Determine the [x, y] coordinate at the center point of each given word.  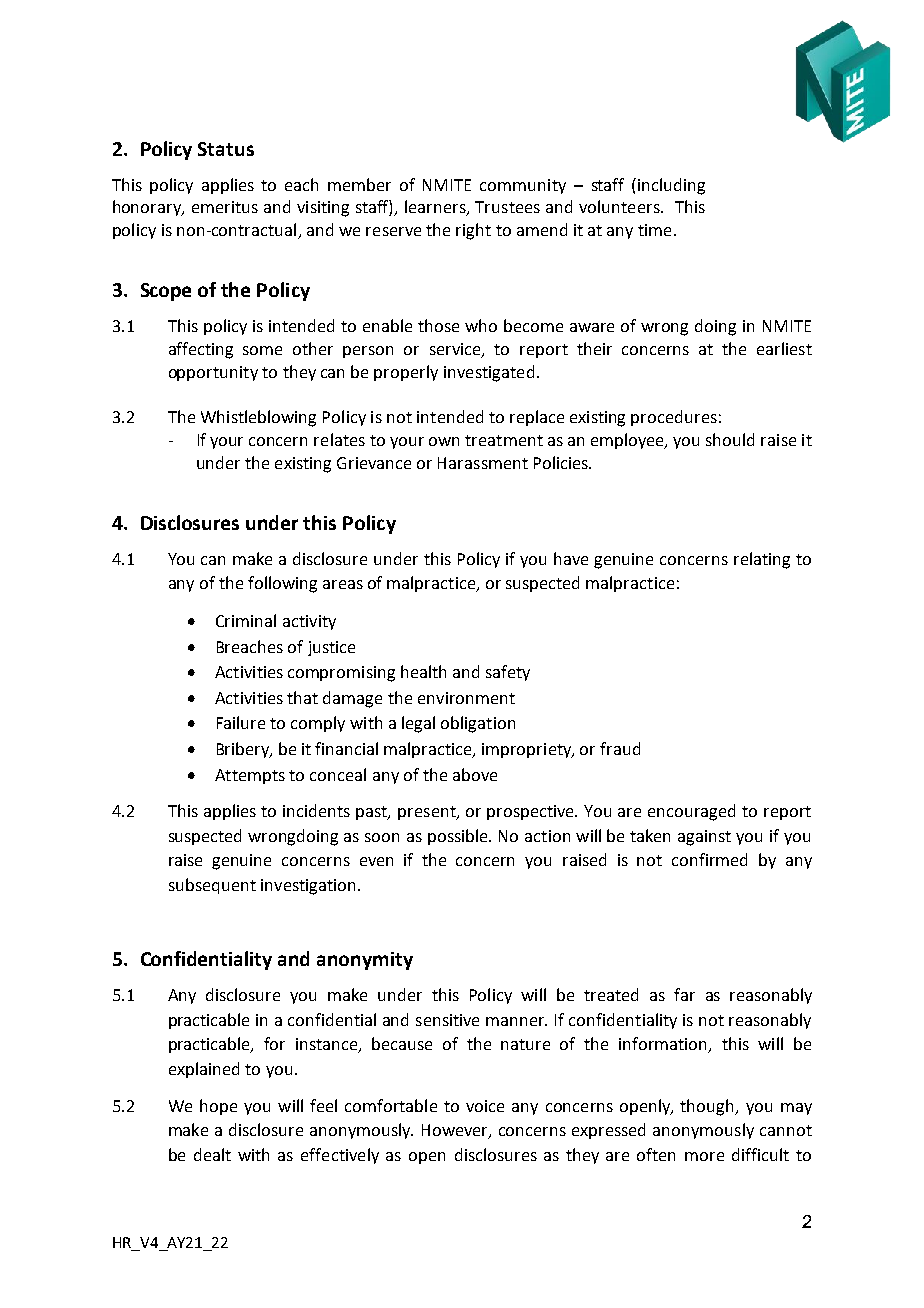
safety [508, 673]
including [671, 186]
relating [762, 560]
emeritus [225, 207]
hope [218, 1107]
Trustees [507, 207]
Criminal [246, 620]
